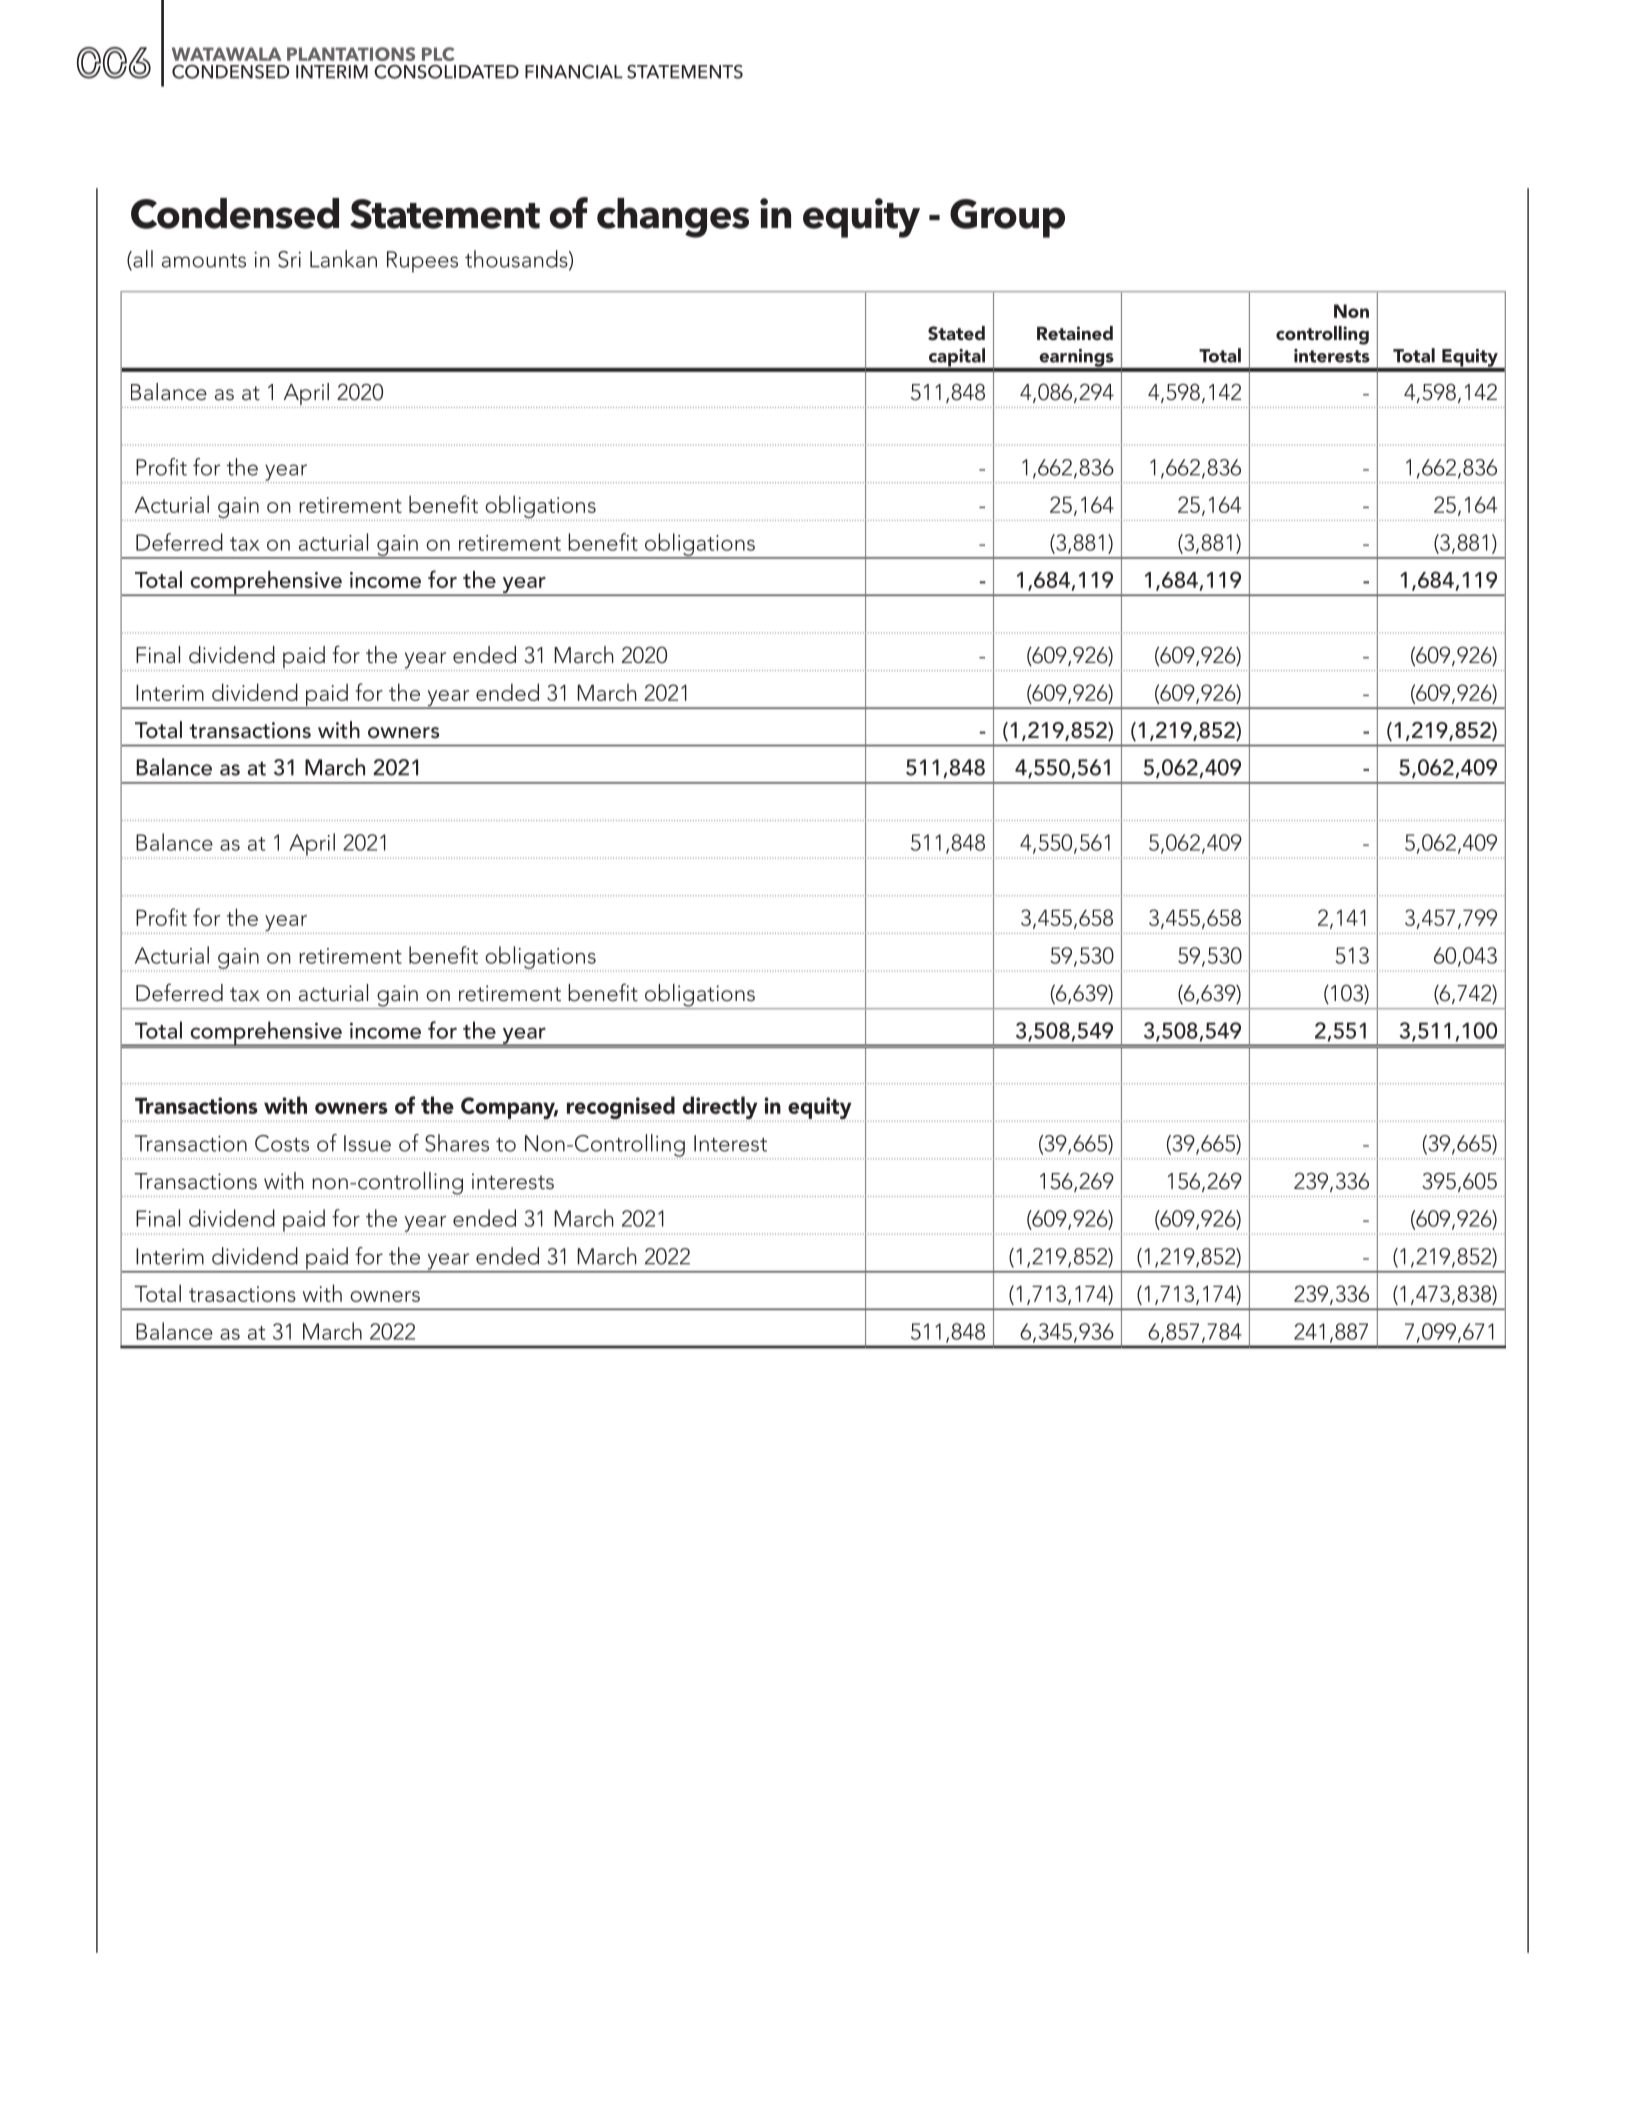 The height and width of the screenshot is (2103, 1625). Describe the element at coordinates (508, 1109) in the screenshot. I see `Company` at that location.
